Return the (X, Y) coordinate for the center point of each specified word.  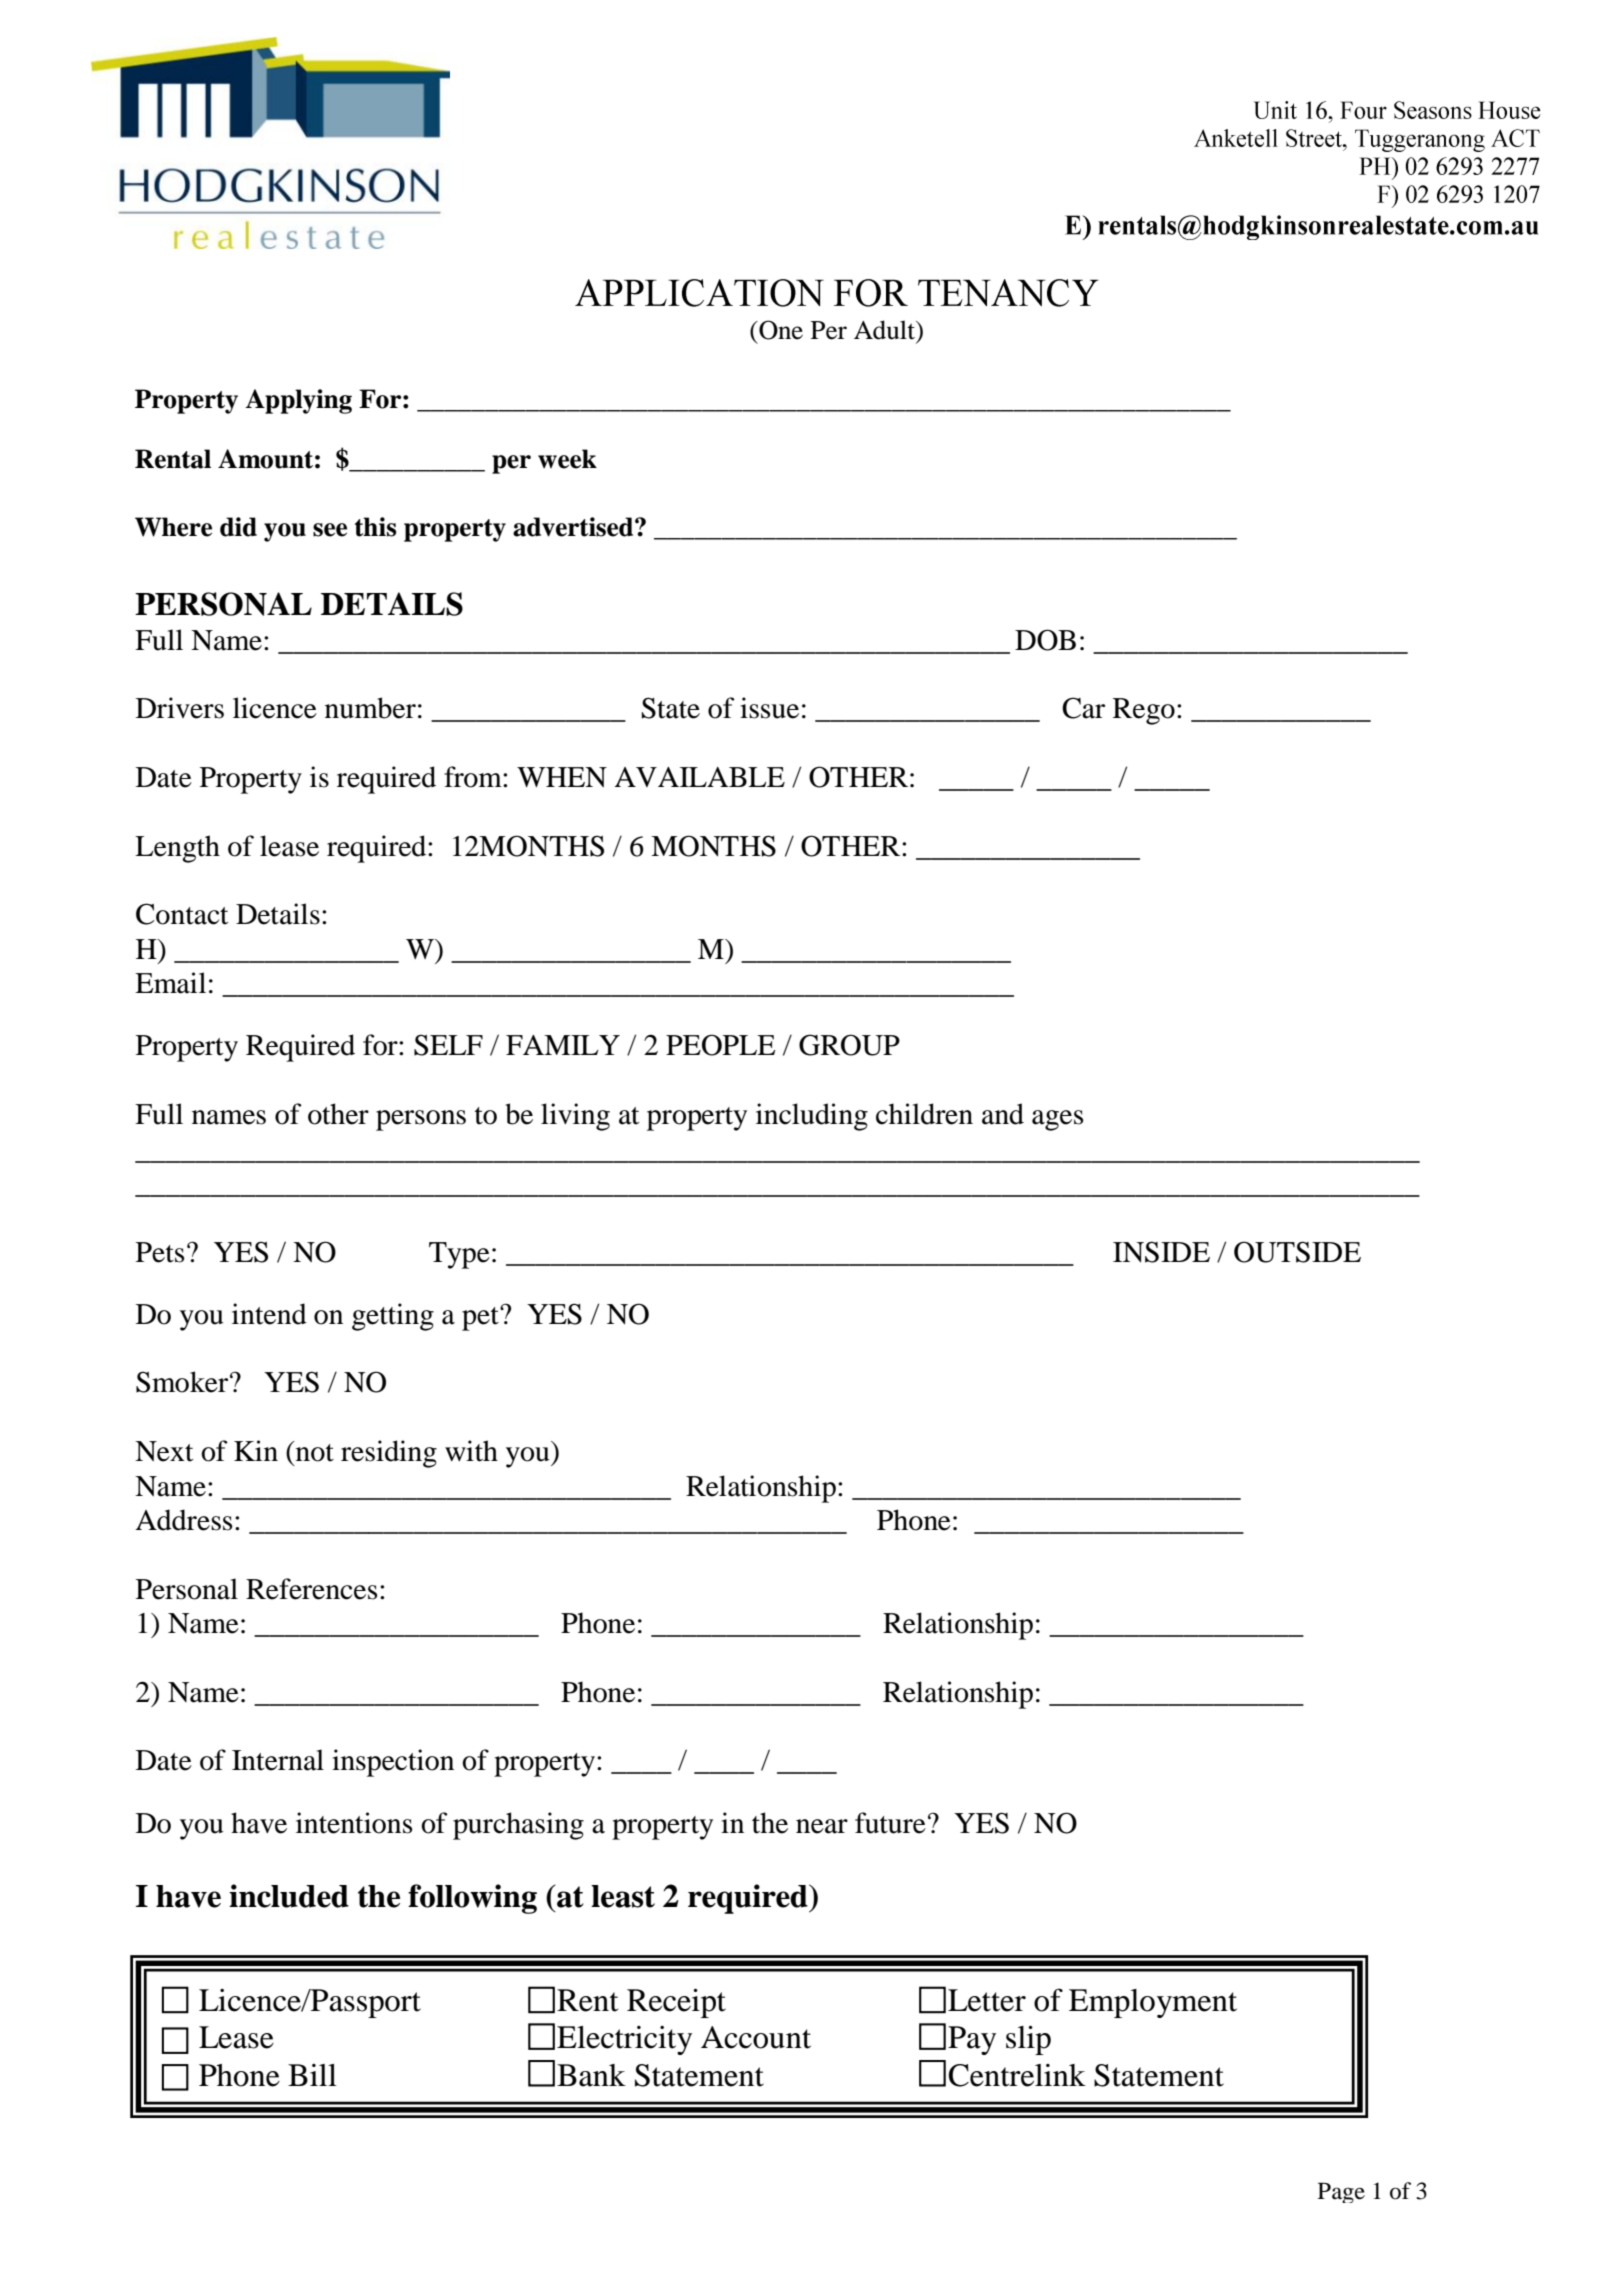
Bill (312, 2075)
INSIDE (1161, 1252)
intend (269, 1314)
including (812, 1117)
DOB (1045, 640)
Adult (886, 331)
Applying (298, 401)
